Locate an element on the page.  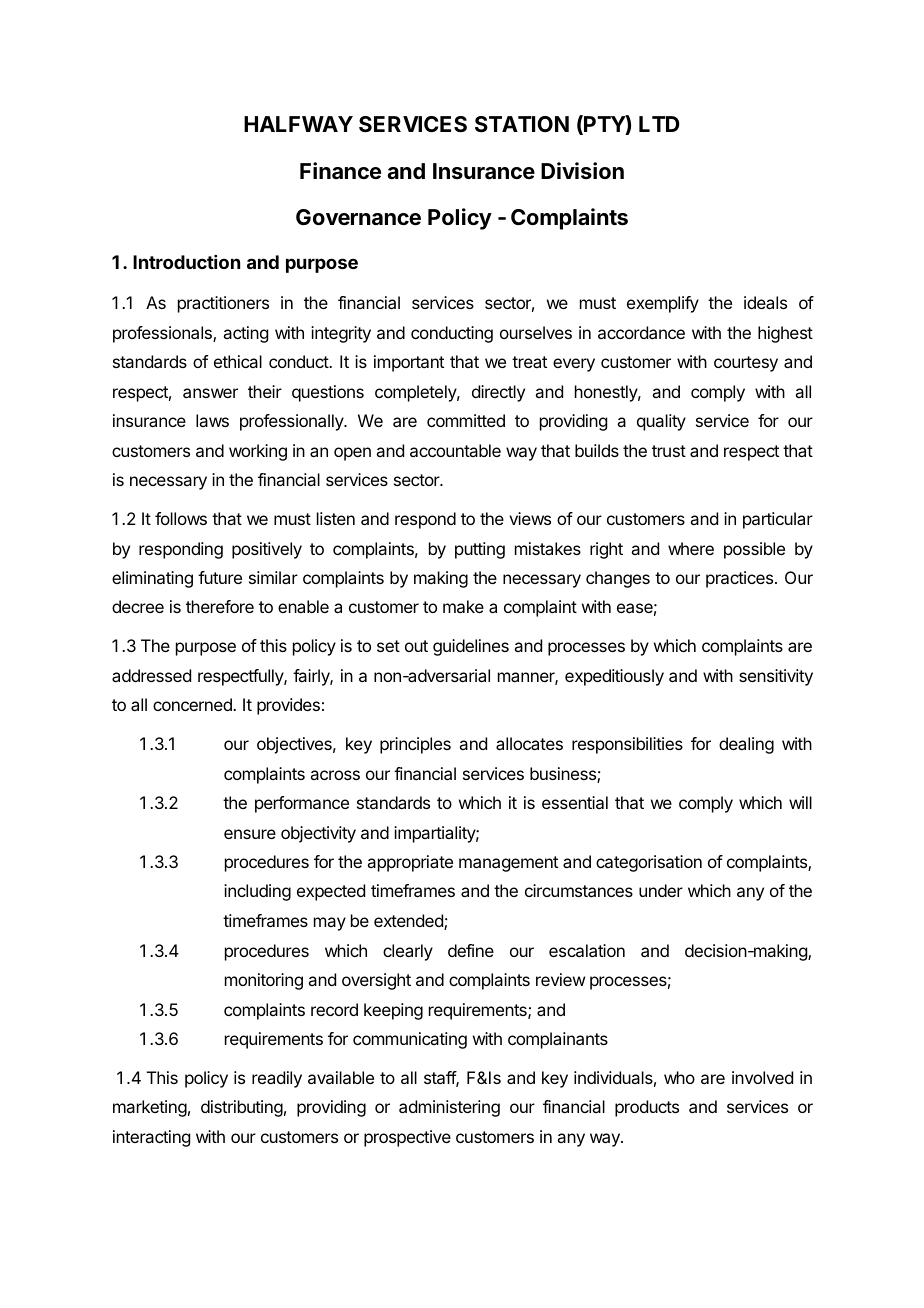
LTD is located at coordinates (659, 124).
